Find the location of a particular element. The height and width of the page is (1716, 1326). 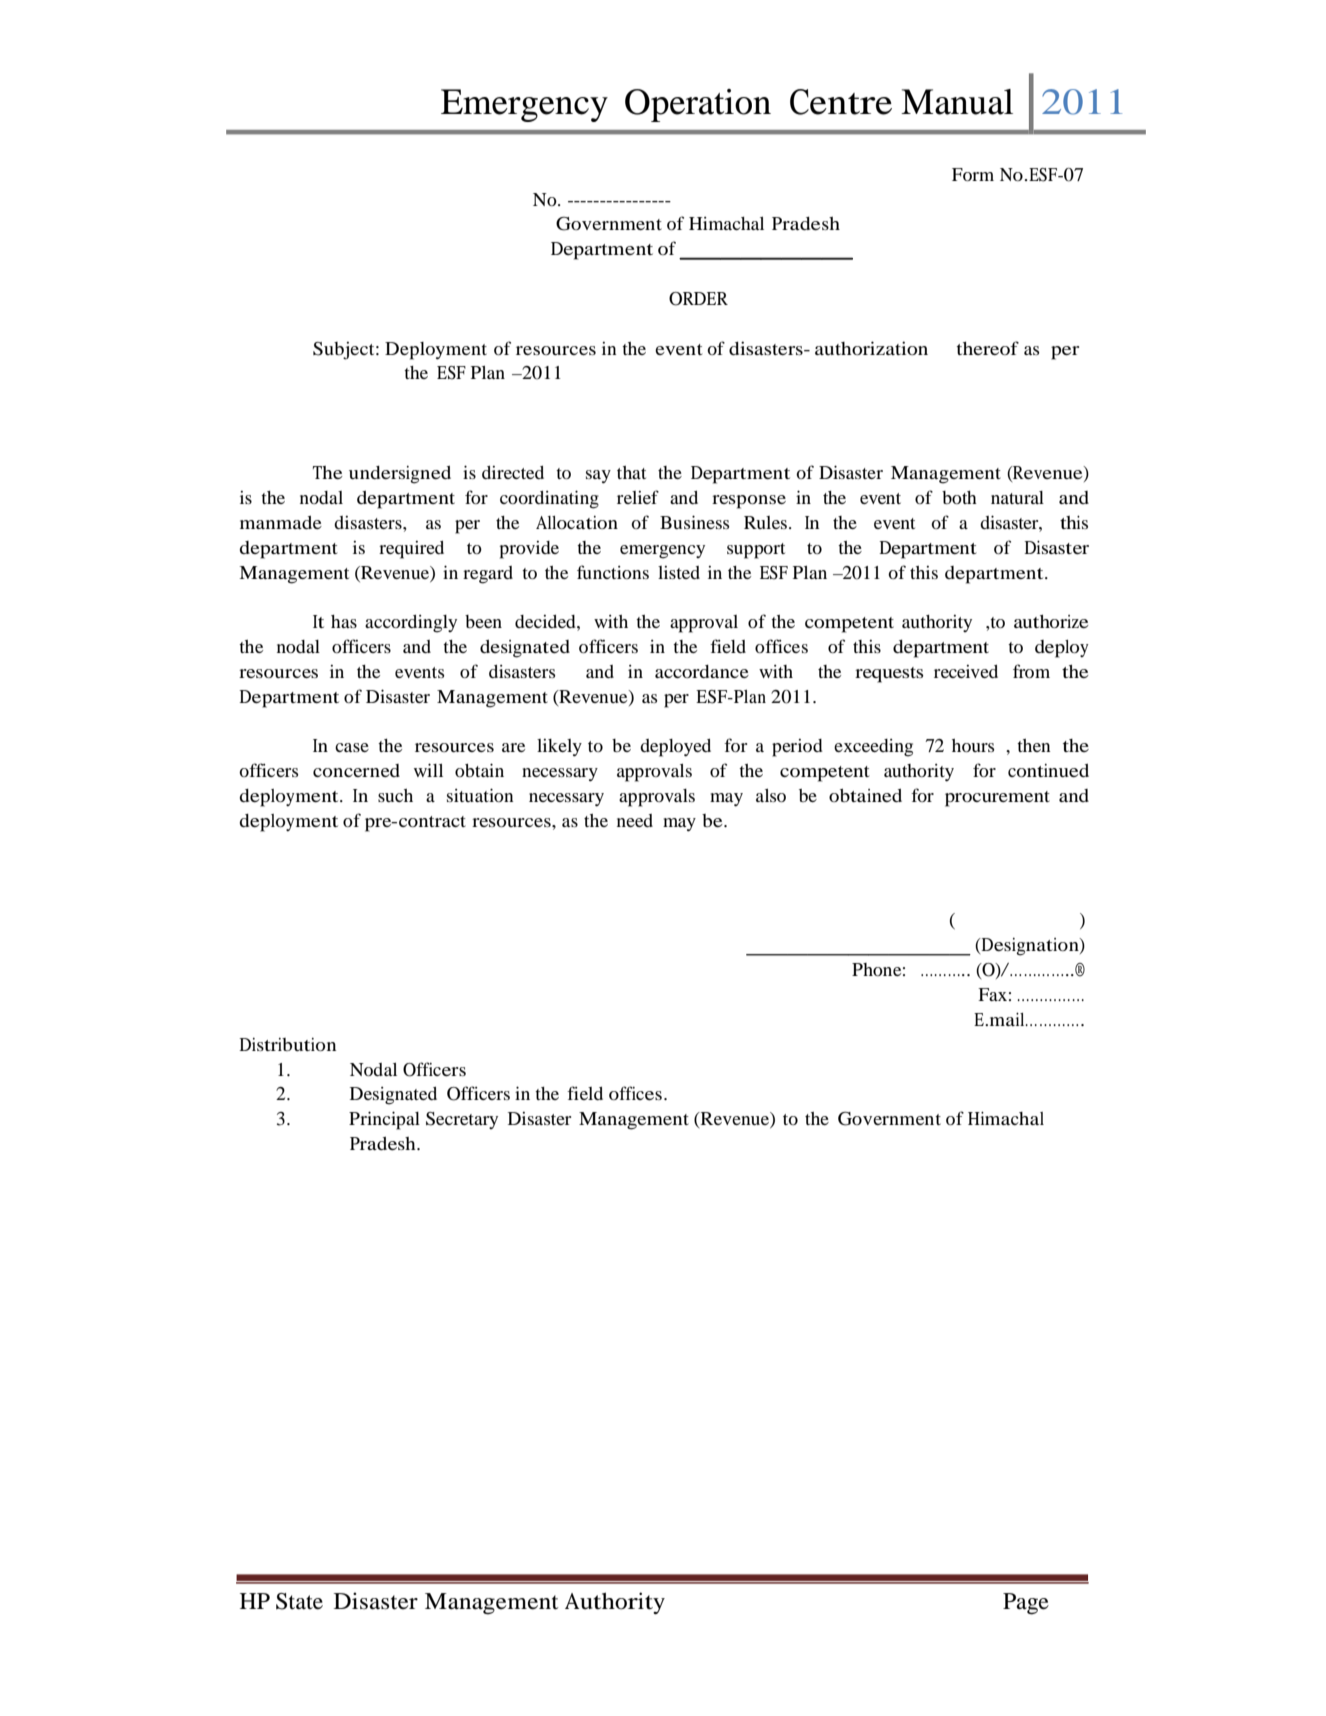

Operation is located at coordinates (698, 105).
